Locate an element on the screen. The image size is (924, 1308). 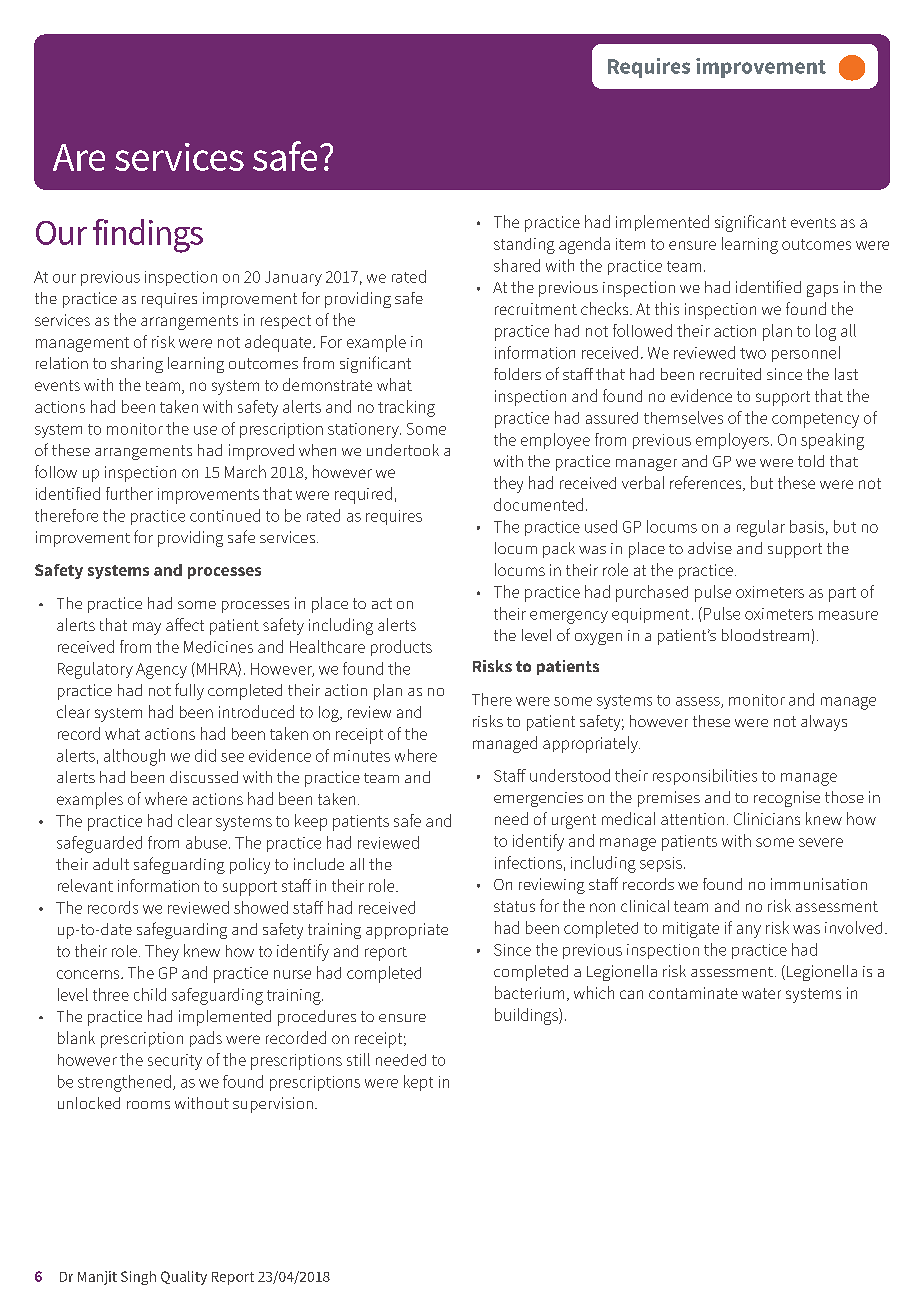
Singh is located at coordinates (138, 1278).
